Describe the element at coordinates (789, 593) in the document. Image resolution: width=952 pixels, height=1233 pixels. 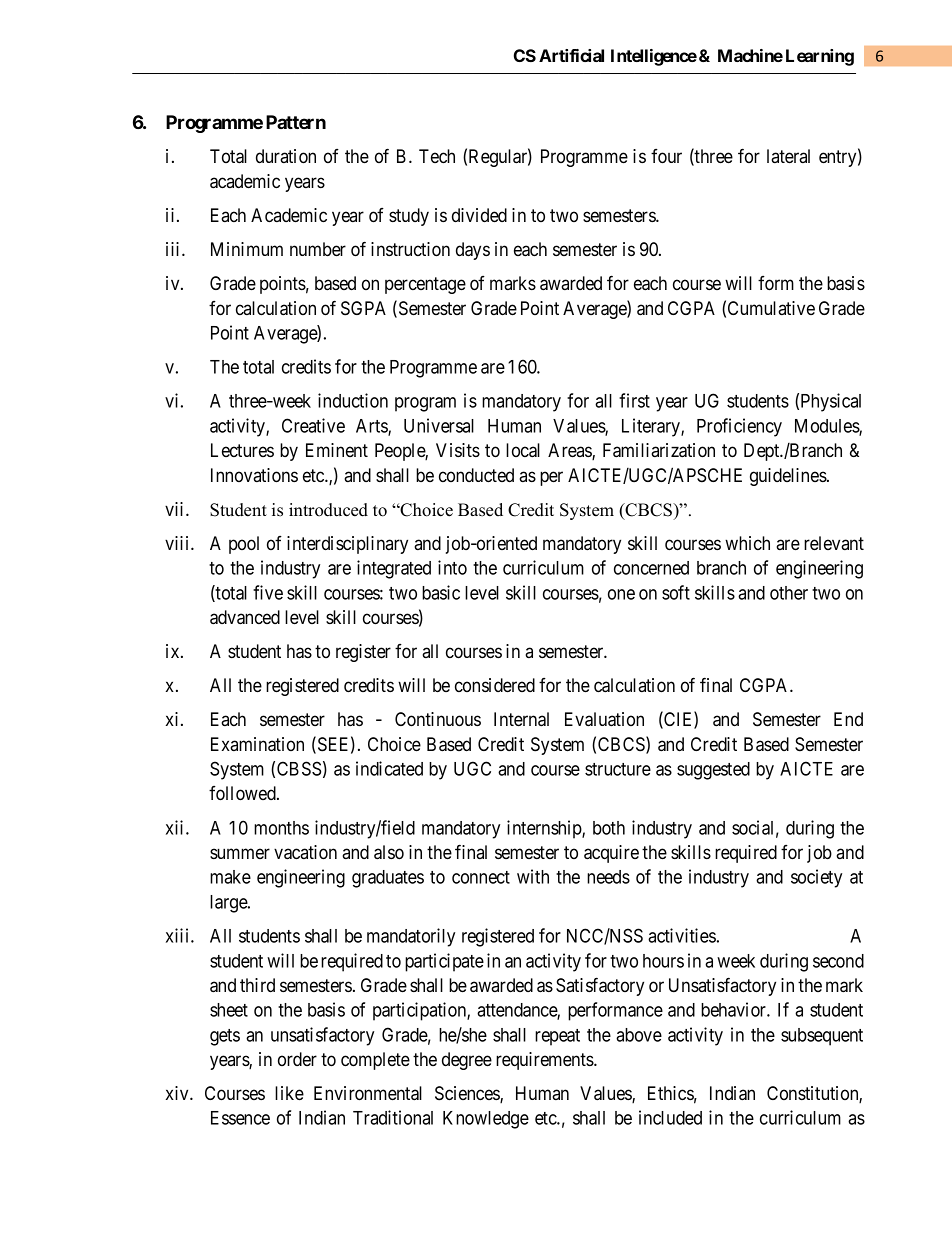
I see `other` at that location.
